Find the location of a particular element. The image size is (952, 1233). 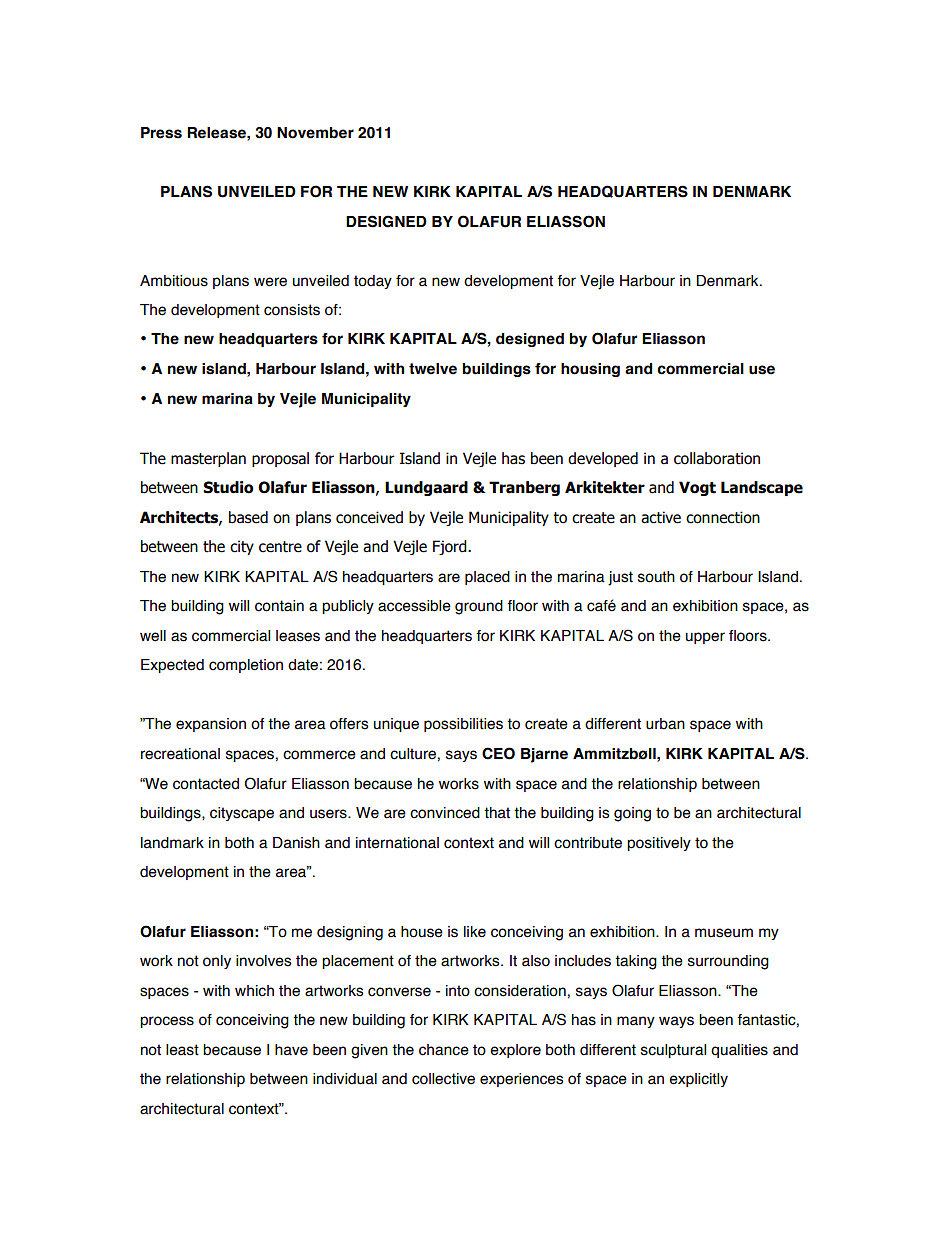

based is located at coordinates (248, 517).
